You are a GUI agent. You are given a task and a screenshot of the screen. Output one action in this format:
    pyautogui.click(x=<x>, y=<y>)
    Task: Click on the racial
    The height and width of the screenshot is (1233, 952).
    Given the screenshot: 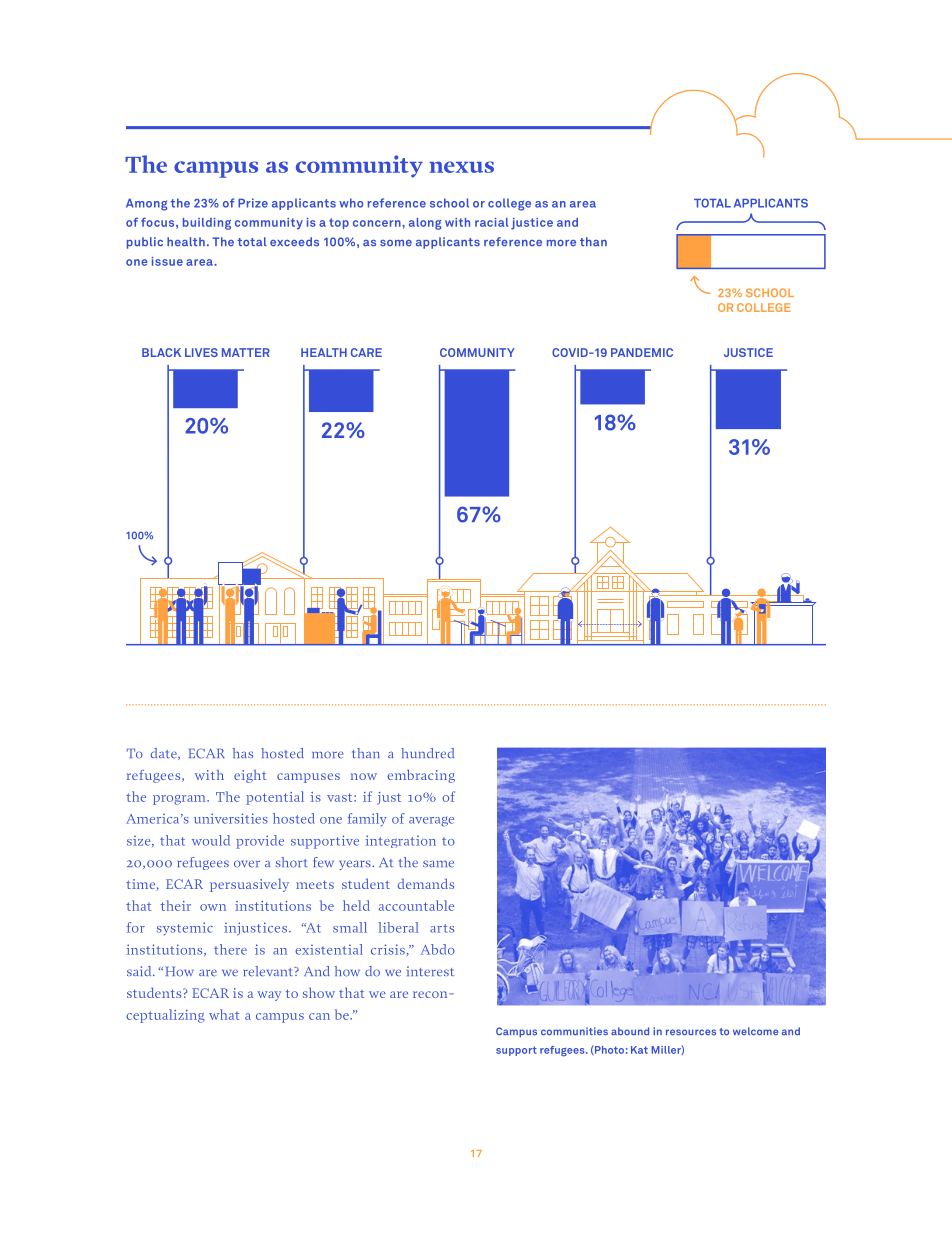 What is the action you would take?
    pyautogui.click(x=491, y=222)
